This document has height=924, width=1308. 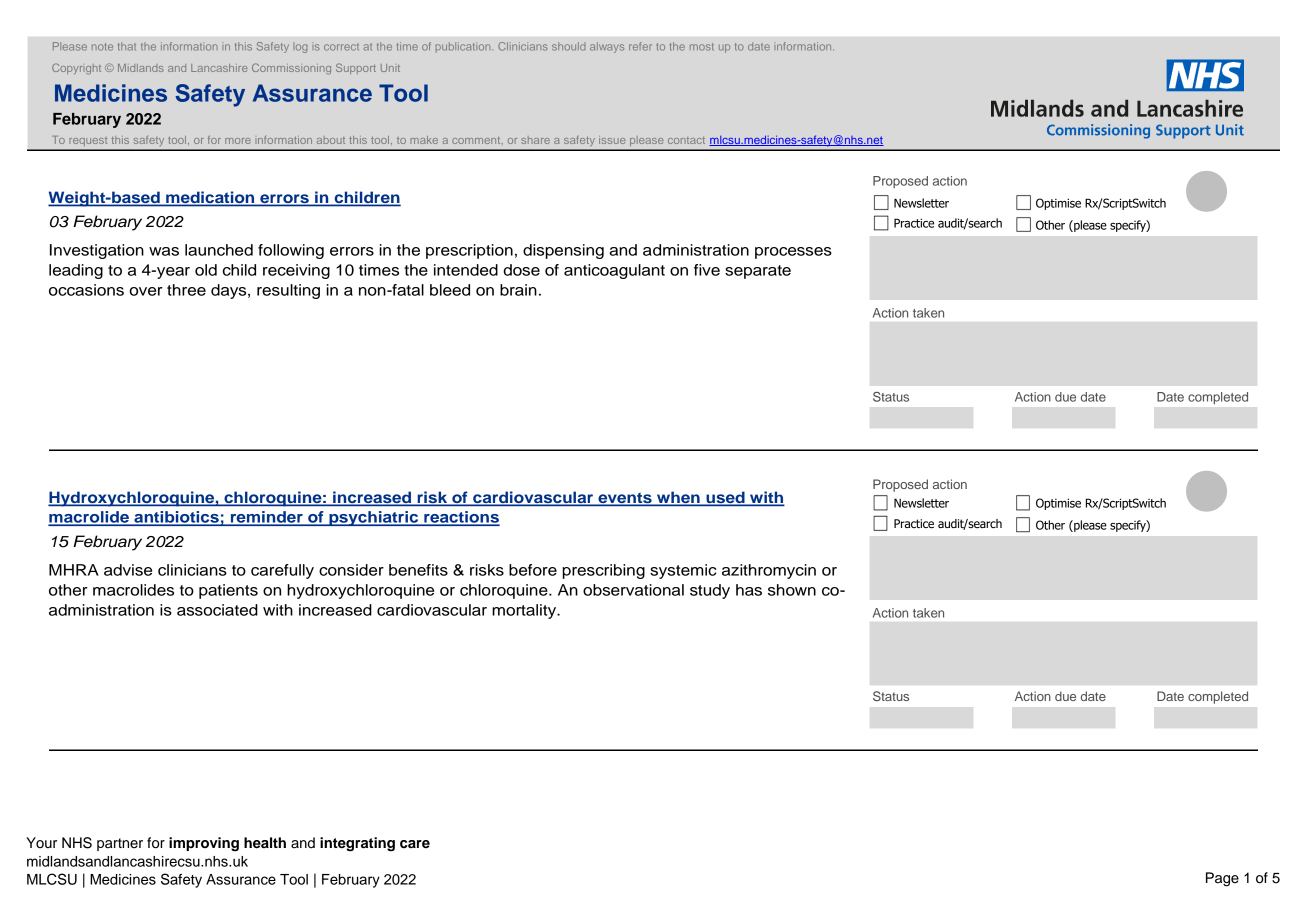 What do you see at coordinates (127, 46) in the document?
I see `that` at bounding box center [127, 46].
